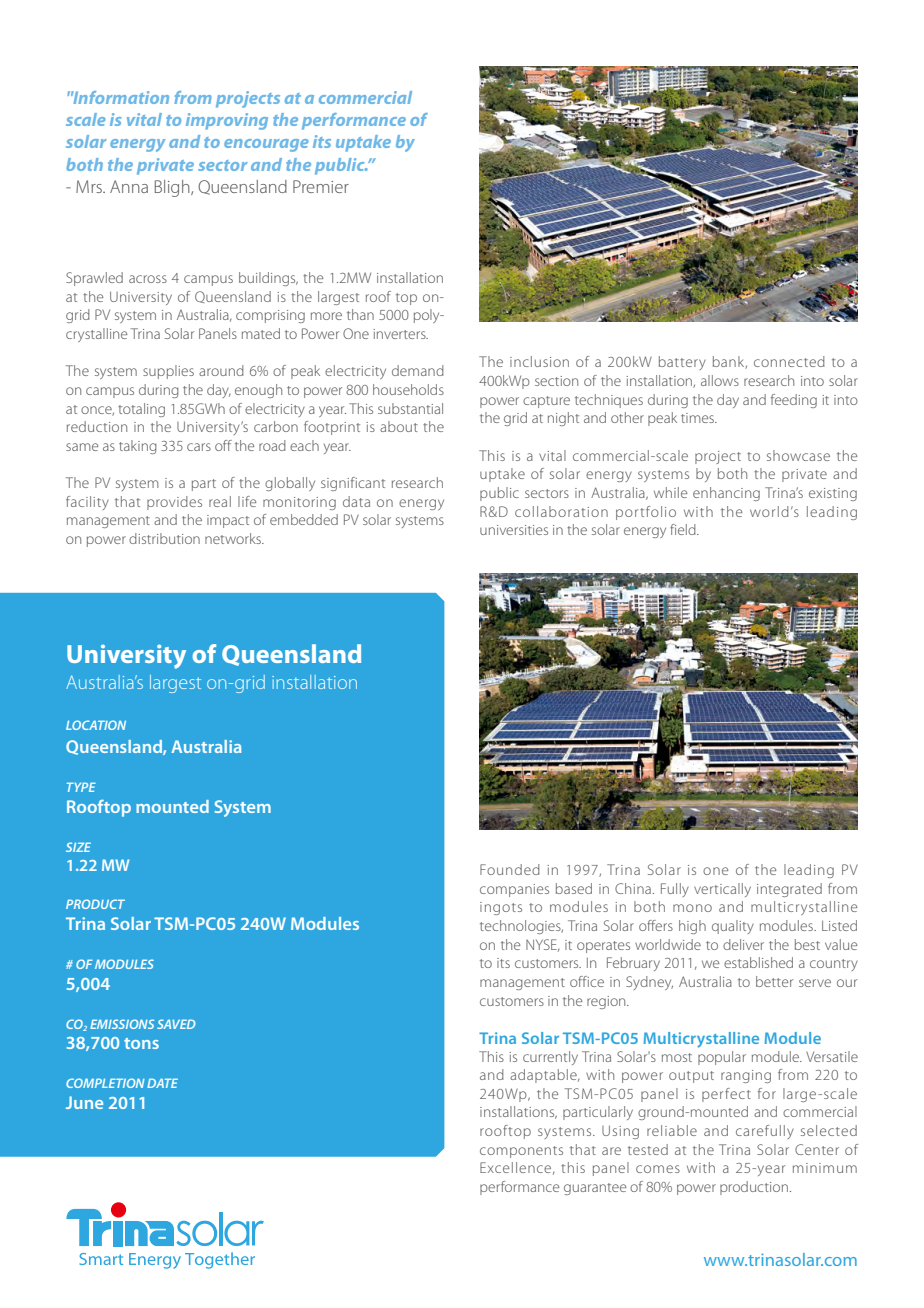 The height and width of the screenshot is (1308, 924). What do you see at coordinates (321, 186) in the screenshot?
I see `Premier` at bounding box center [321, 186].
